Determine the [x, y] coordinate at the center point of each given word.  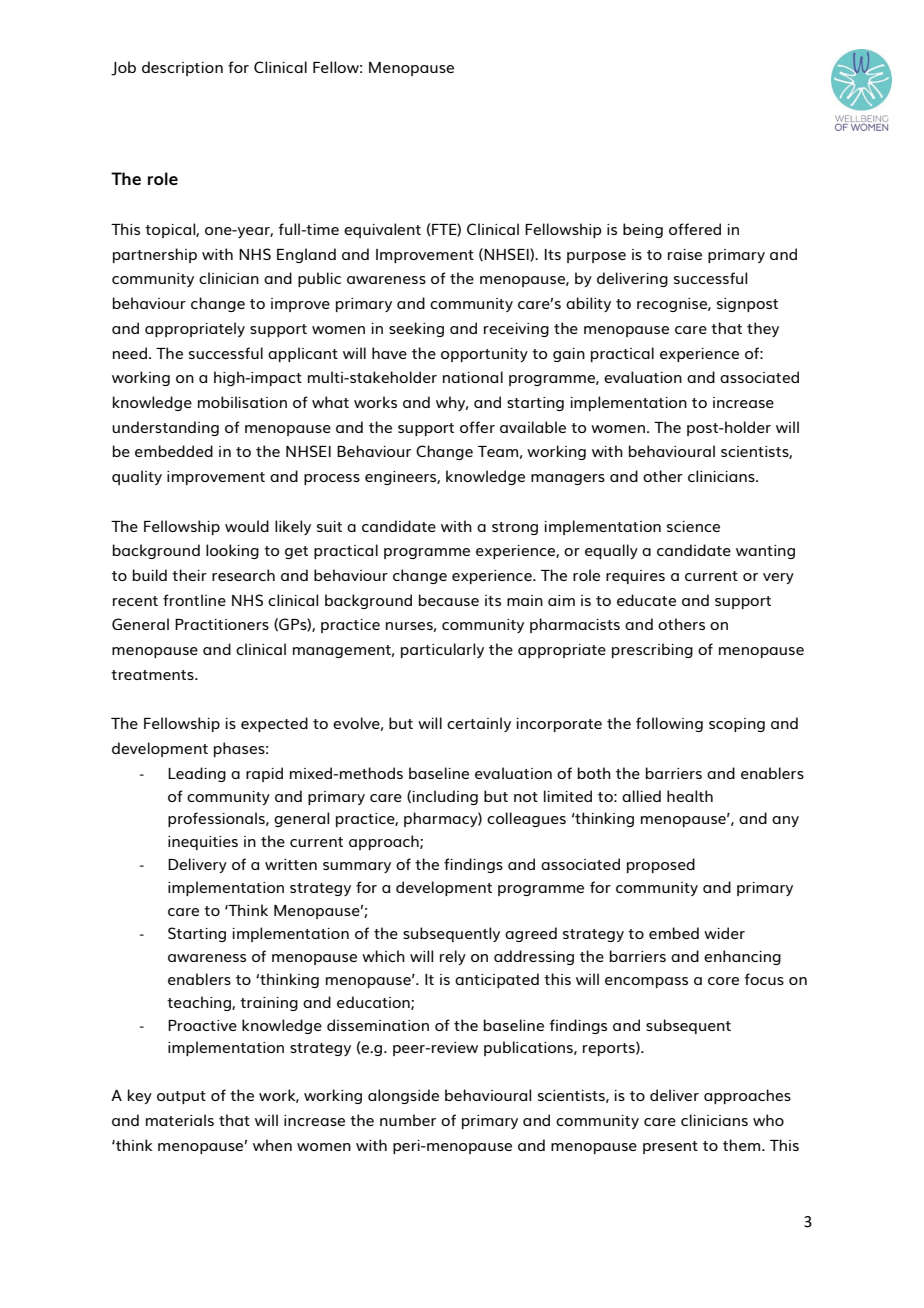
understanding [165, 428]
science [693, 526]
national [473, 377]
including [445, 797]
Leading [197, 774]
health [690, 796]
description [182, 68]
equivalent [382, 230]
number [408, 1120]
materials [180, 1120]
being [643, 230]
